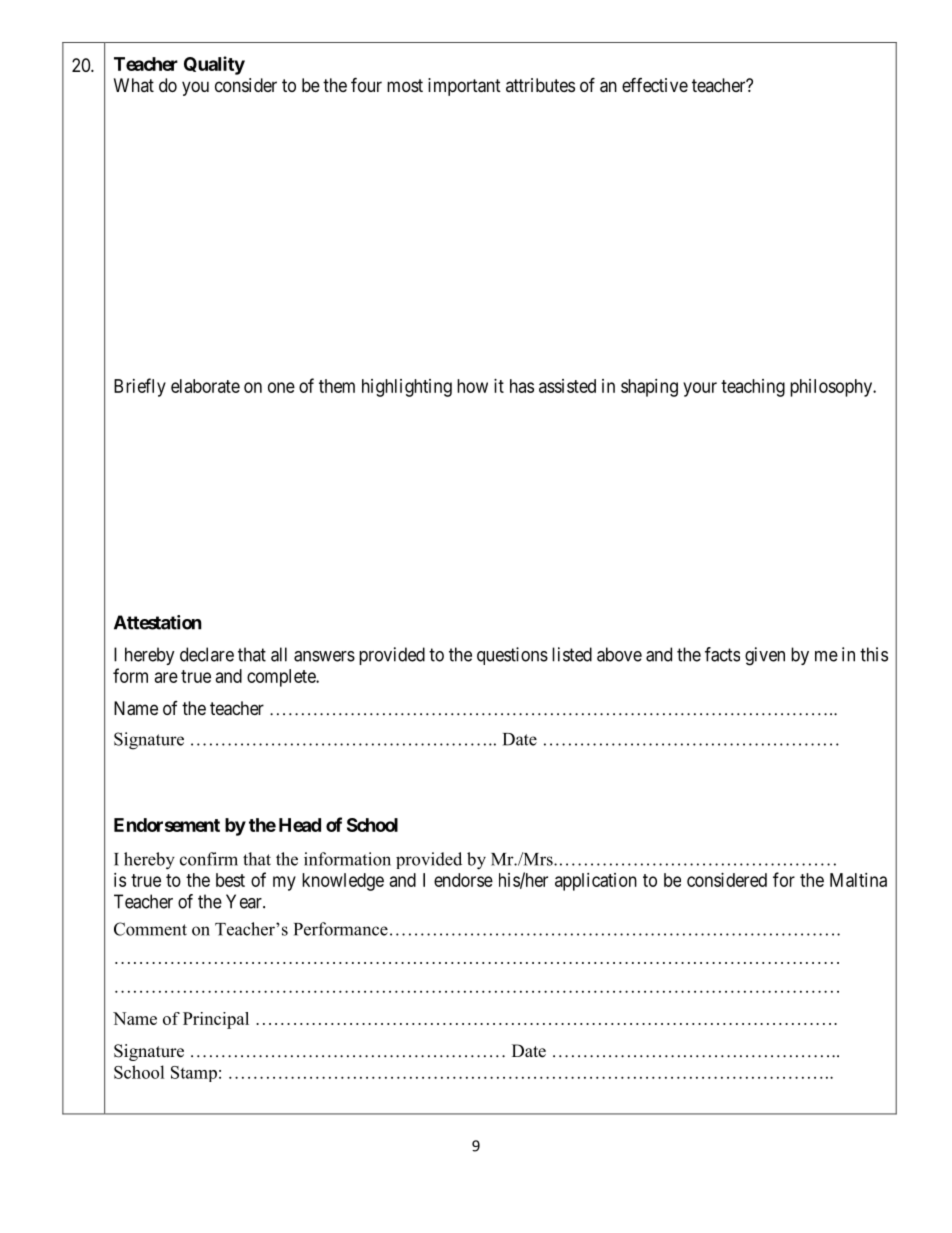 The image size is (952, 1233). I want to click on given, so click(765, 656).
